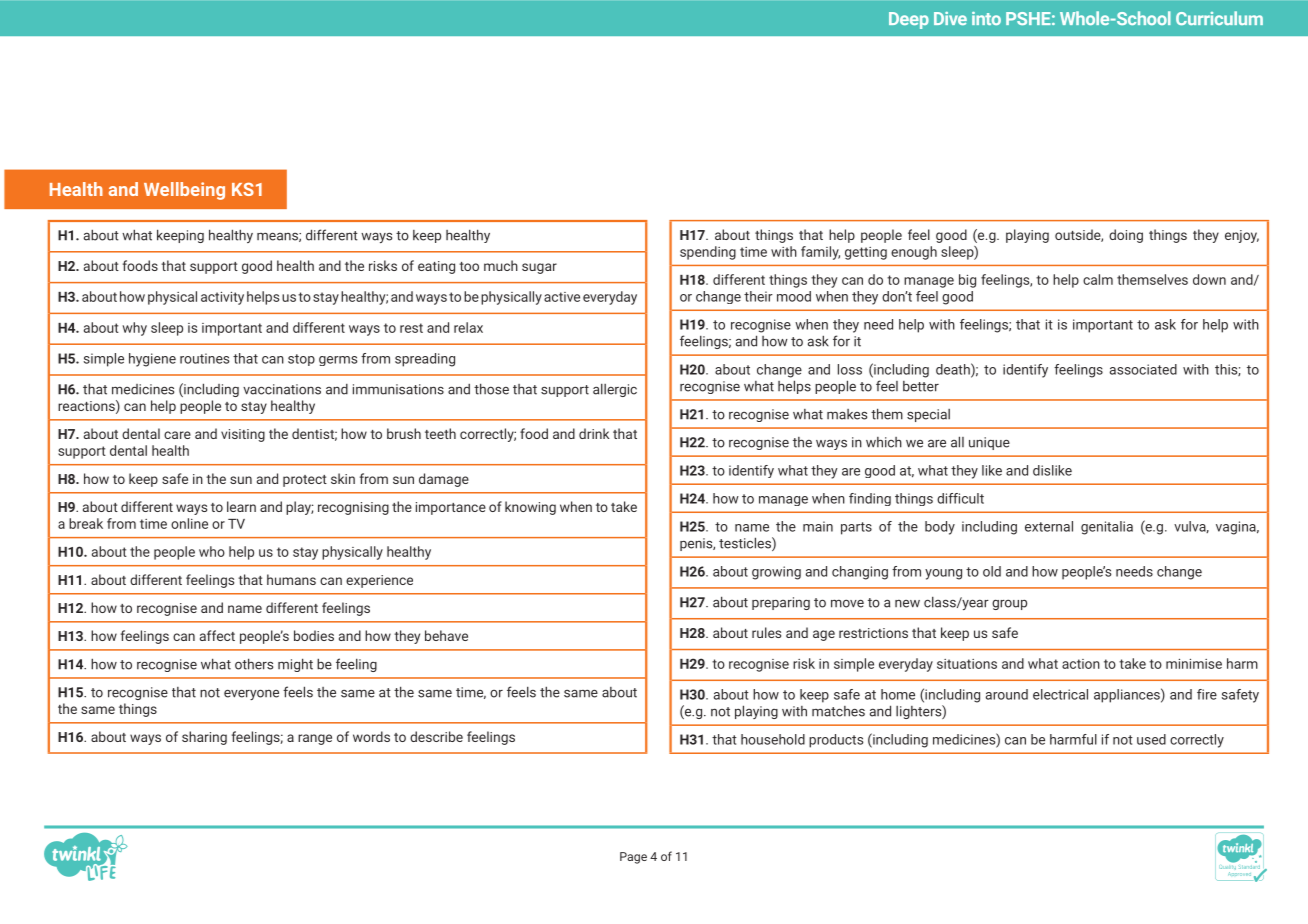 The height and width of the screenshot is (924, 1308). I want to click on Page, so click(633, 858).
